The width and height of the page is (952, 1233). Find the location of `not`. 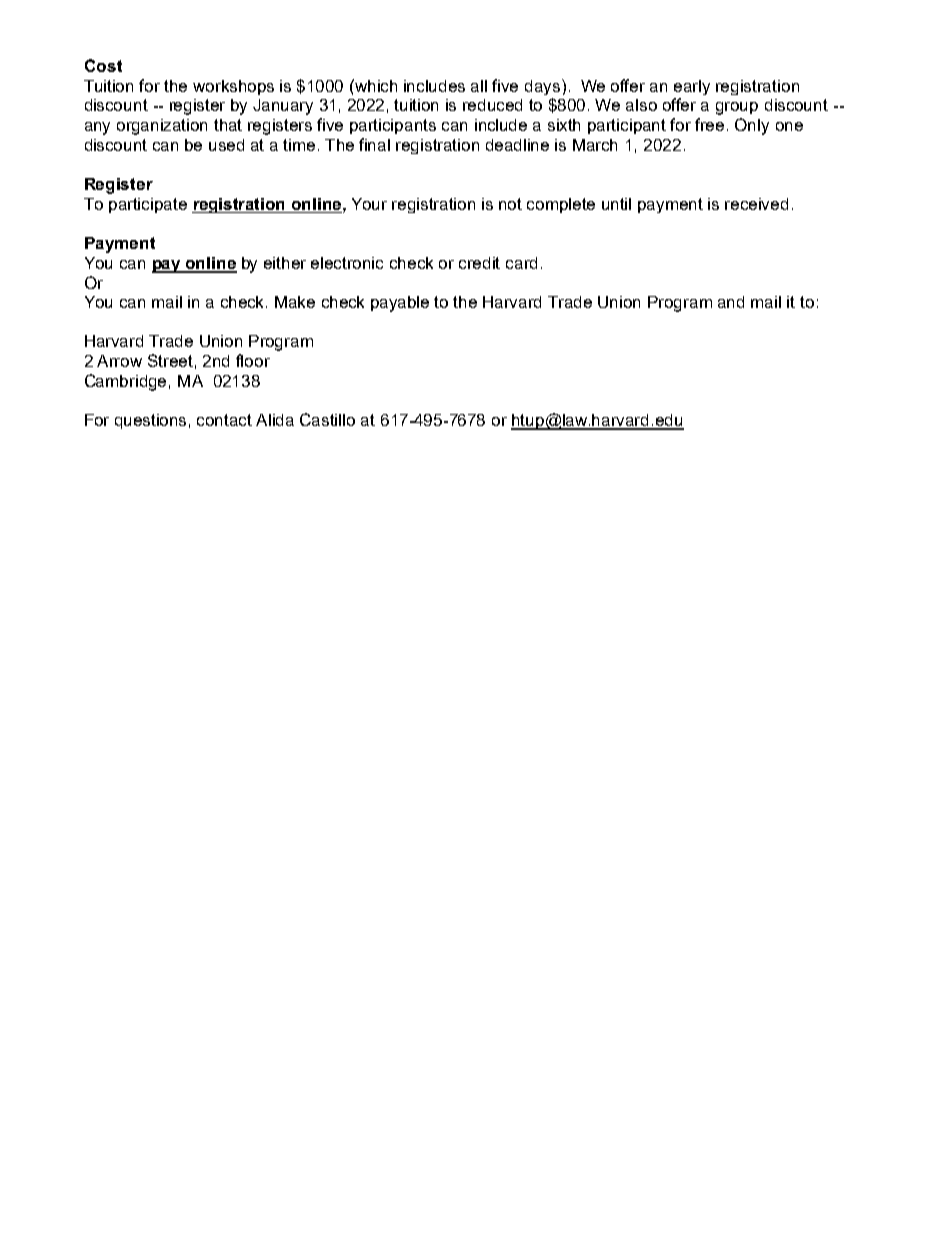

not is located at coordinates (510, 204).
